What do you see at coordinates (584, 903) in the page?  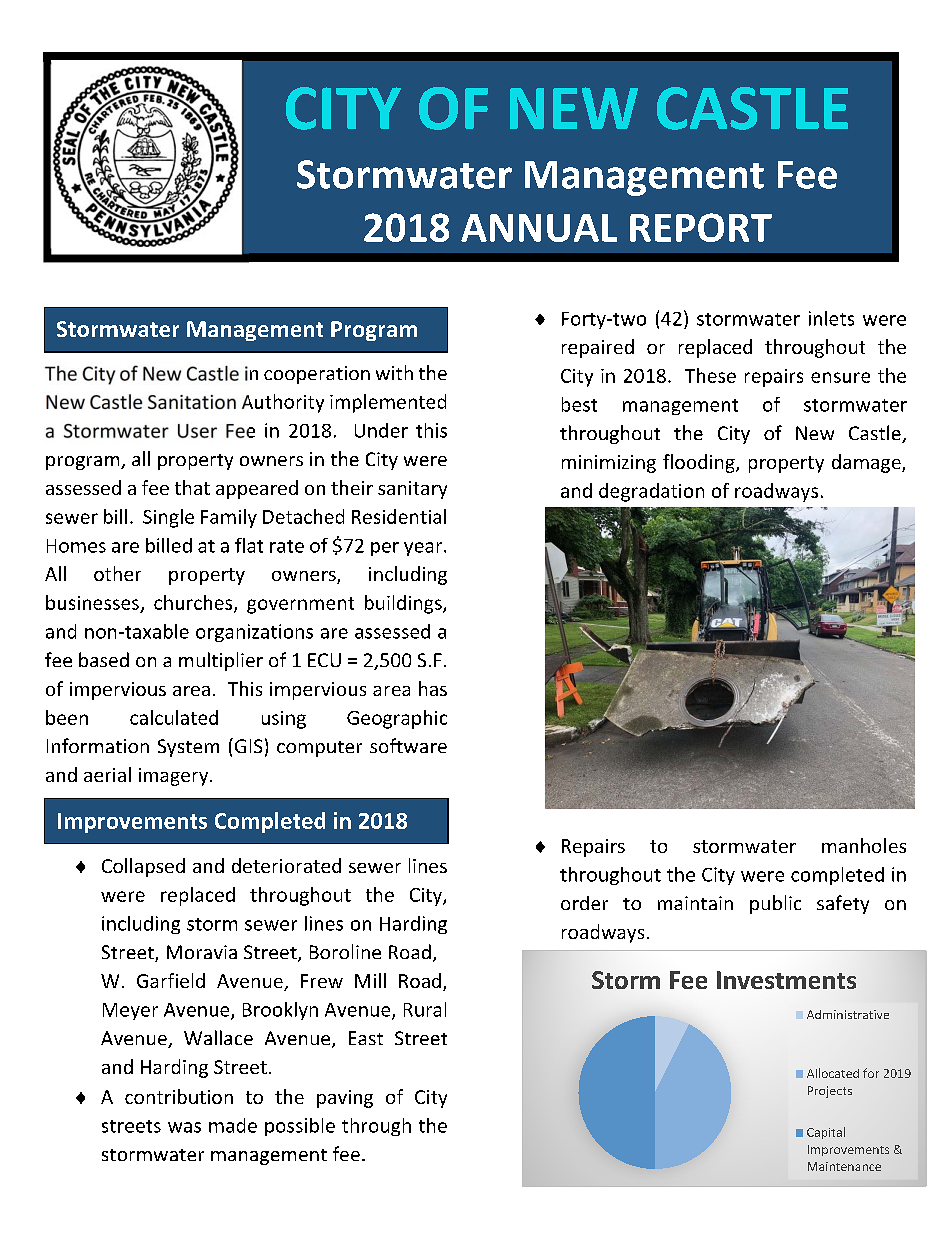 I see `order` at bounding box center [584, 903].
